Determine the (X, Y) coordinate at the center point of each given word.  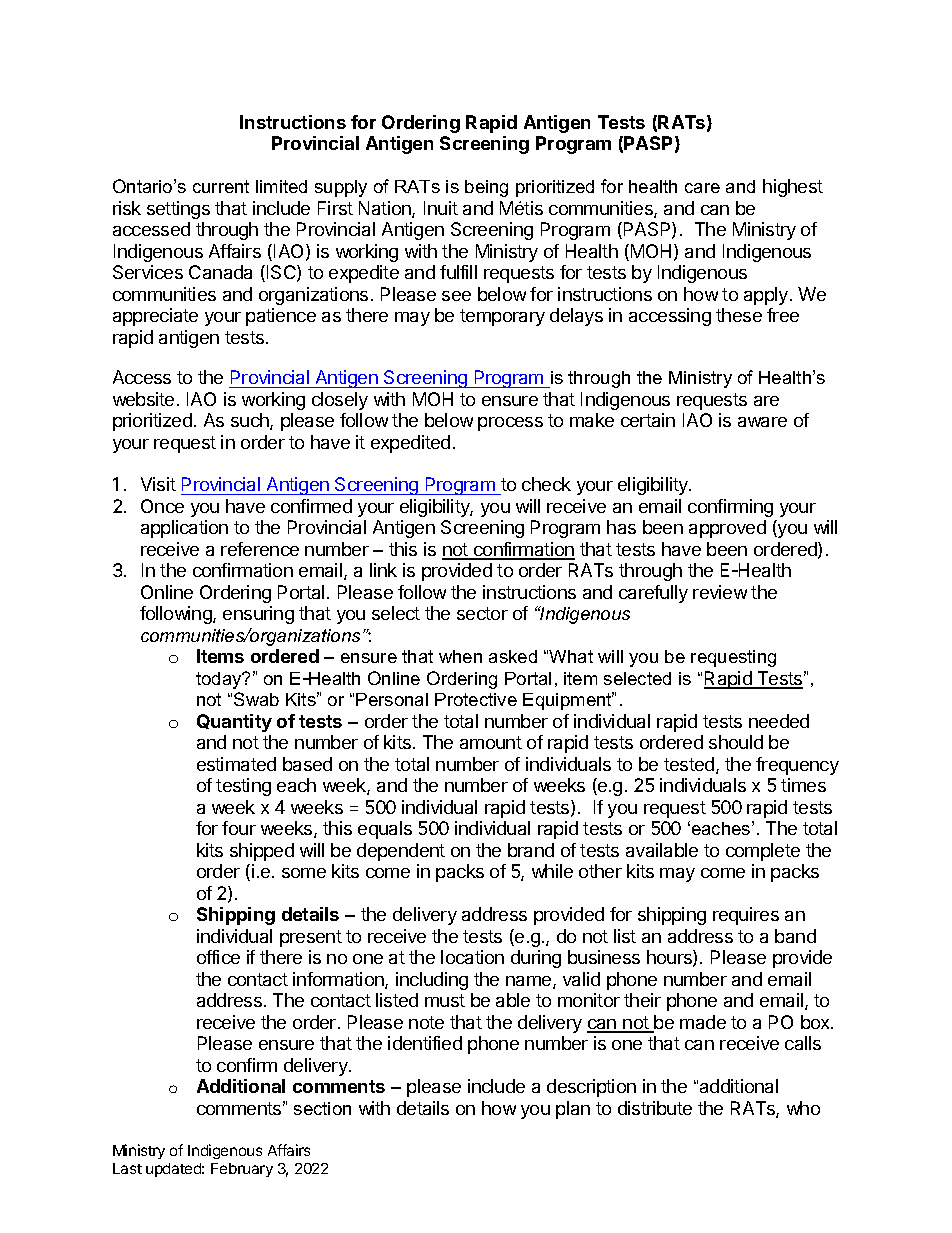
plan (573, 1110)
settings (178, 210)
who (803, 1108)
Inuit (441, 208)
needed (779, 721)
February (242, 1170)
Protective (476, 699)
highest (793, 188)
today (220, 680)
